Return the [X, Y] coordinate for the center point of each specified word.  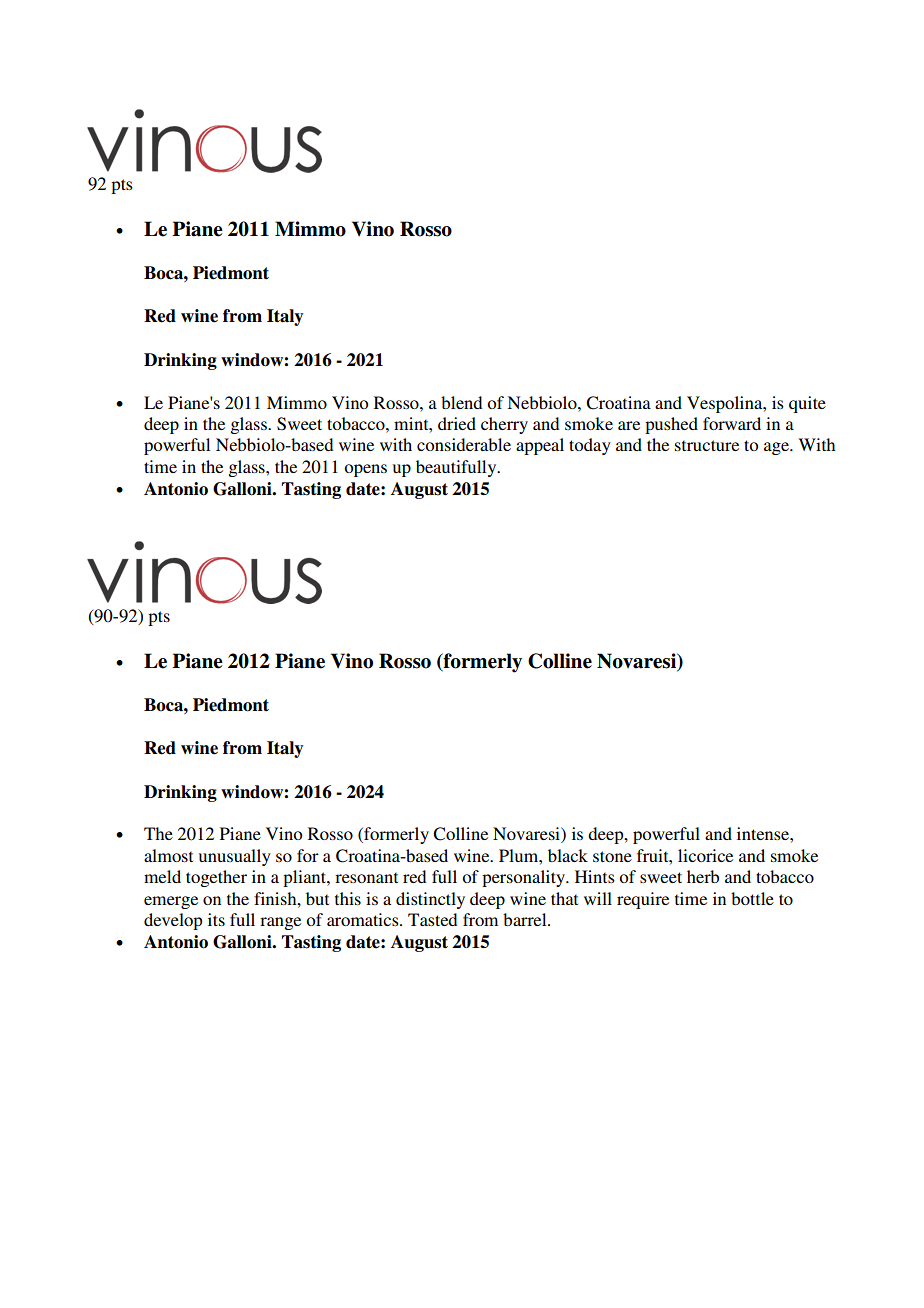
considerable [464, 444]
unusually [235, 857]
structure [707, 445]
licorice [705, 855]
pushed [671, 425]
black [568, 855]
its [216, 919]
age [777, 448]
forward [732, 423]
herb [703, 876]
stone [612, 856]
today [590, 446]
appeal [540, 446]
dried [457, 423]
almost [168, 855]
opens [365, 470]
